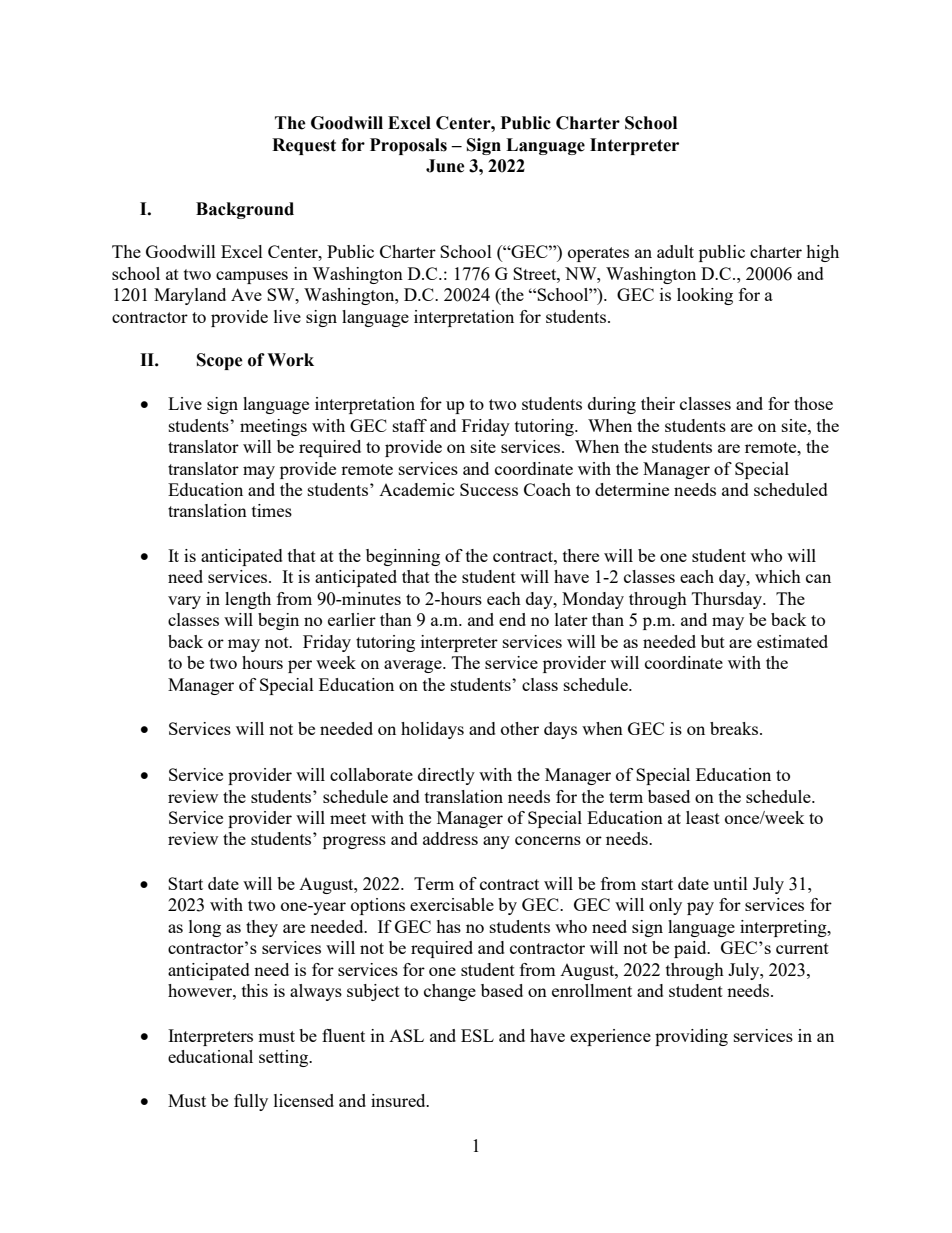  What do you see at coordinates (813, 403) in the screenshot?
I see `those` at bounding box center [813, 403].
